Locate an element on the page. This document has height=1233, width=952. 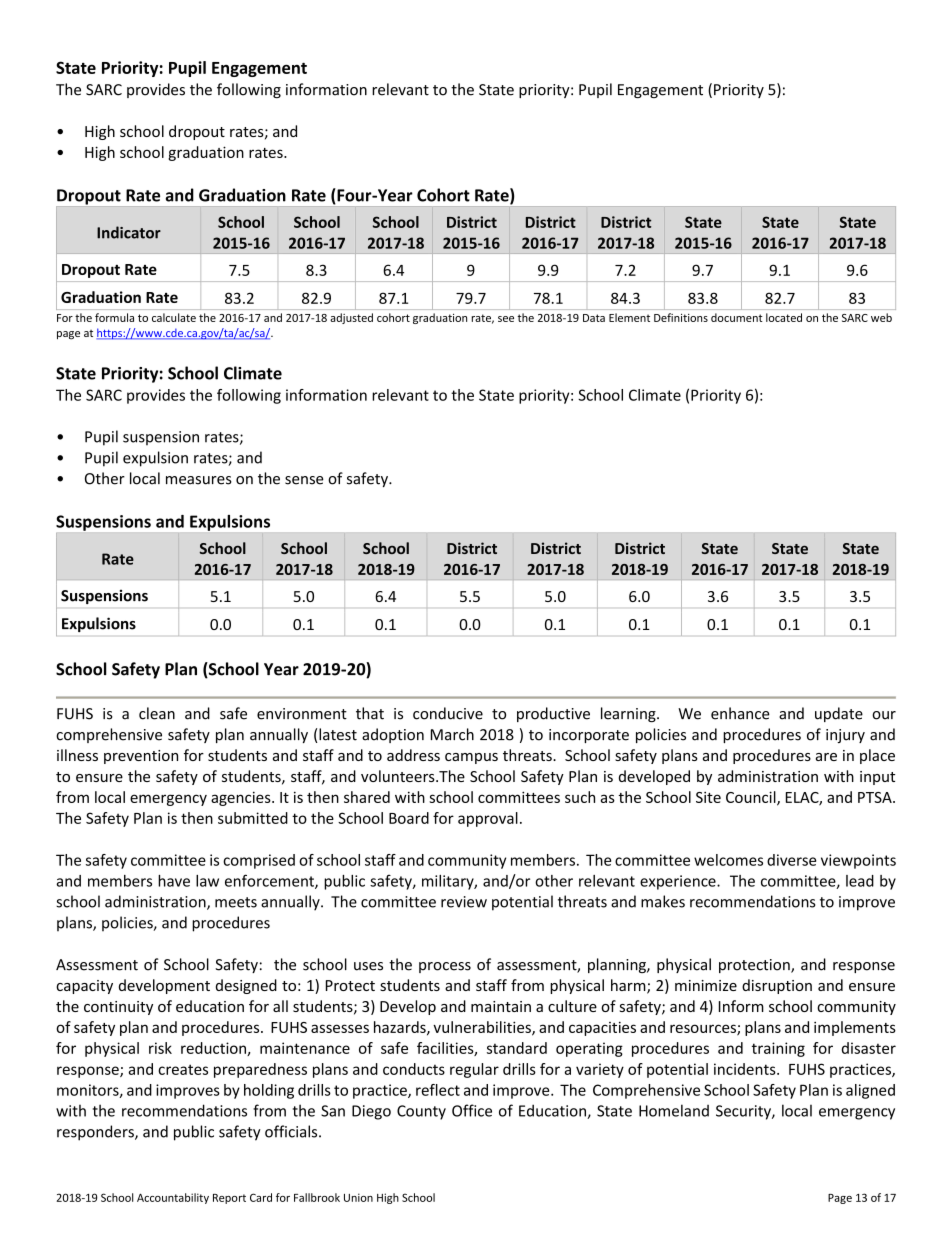
Indicator is located at coordinates (129, 232).
